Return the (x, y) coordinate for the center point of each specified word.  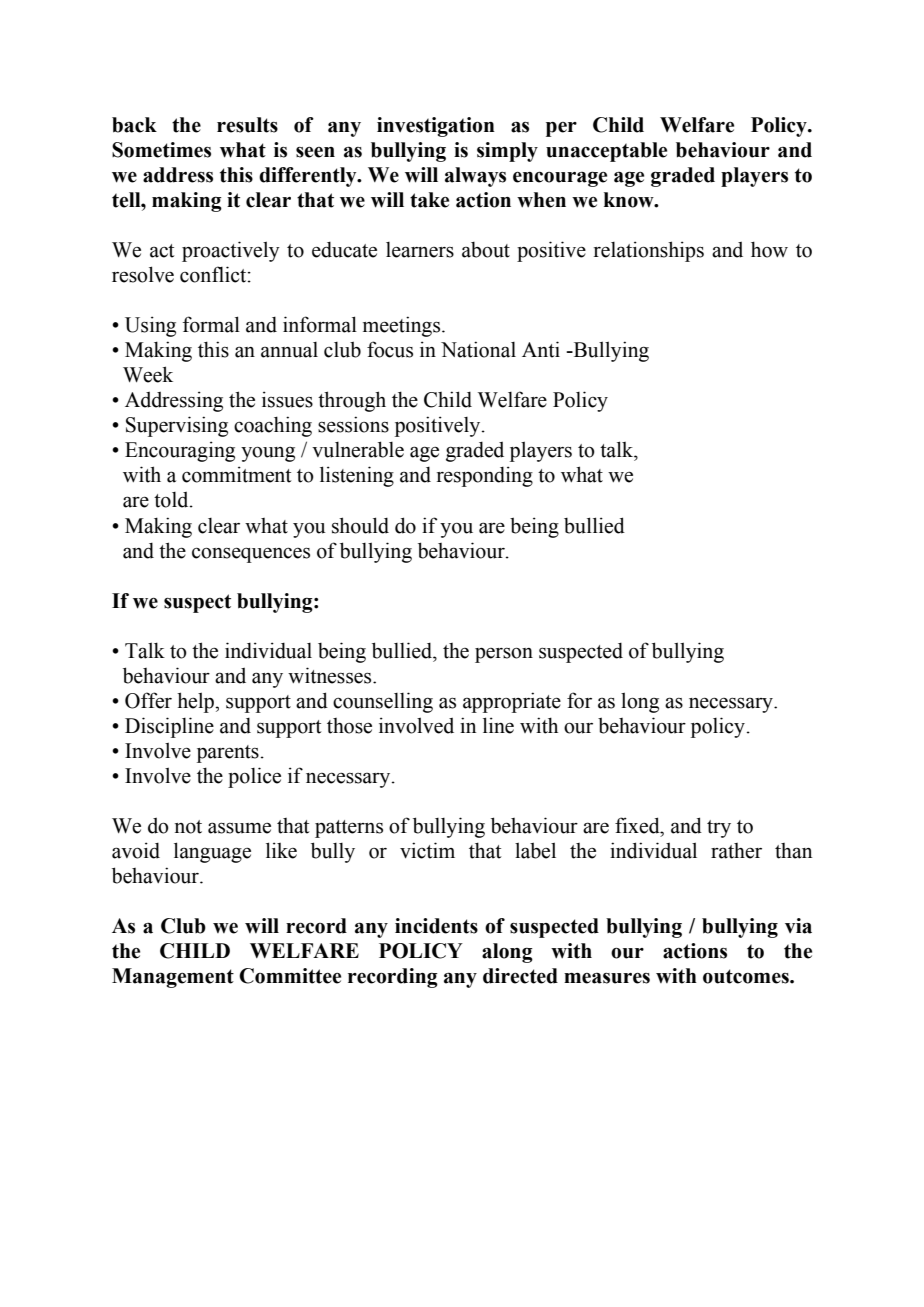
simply (507, 152)
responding (485, 476)
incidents (436, 926)
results (247, 125)
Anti (541, 349)
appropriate (512, 702)
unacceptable (606, 152)
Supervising (177, 426)
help (196, 702)
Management (173, 978)
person (504, 655)
